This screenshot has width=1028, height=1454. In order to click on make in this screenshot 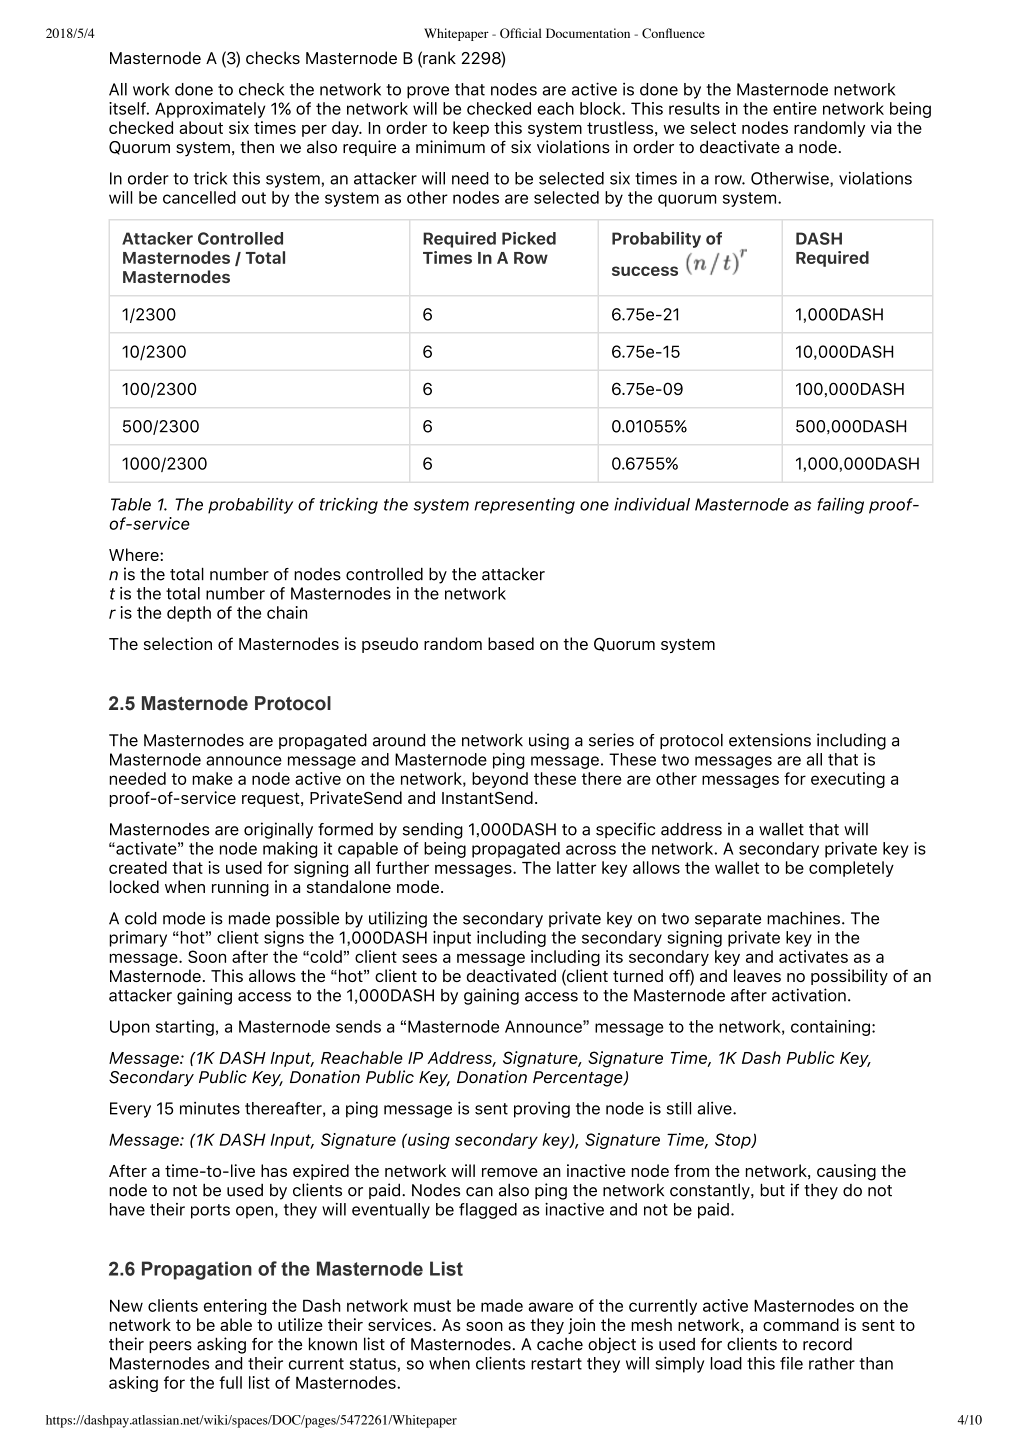, I will do `click(212, 778)`.
